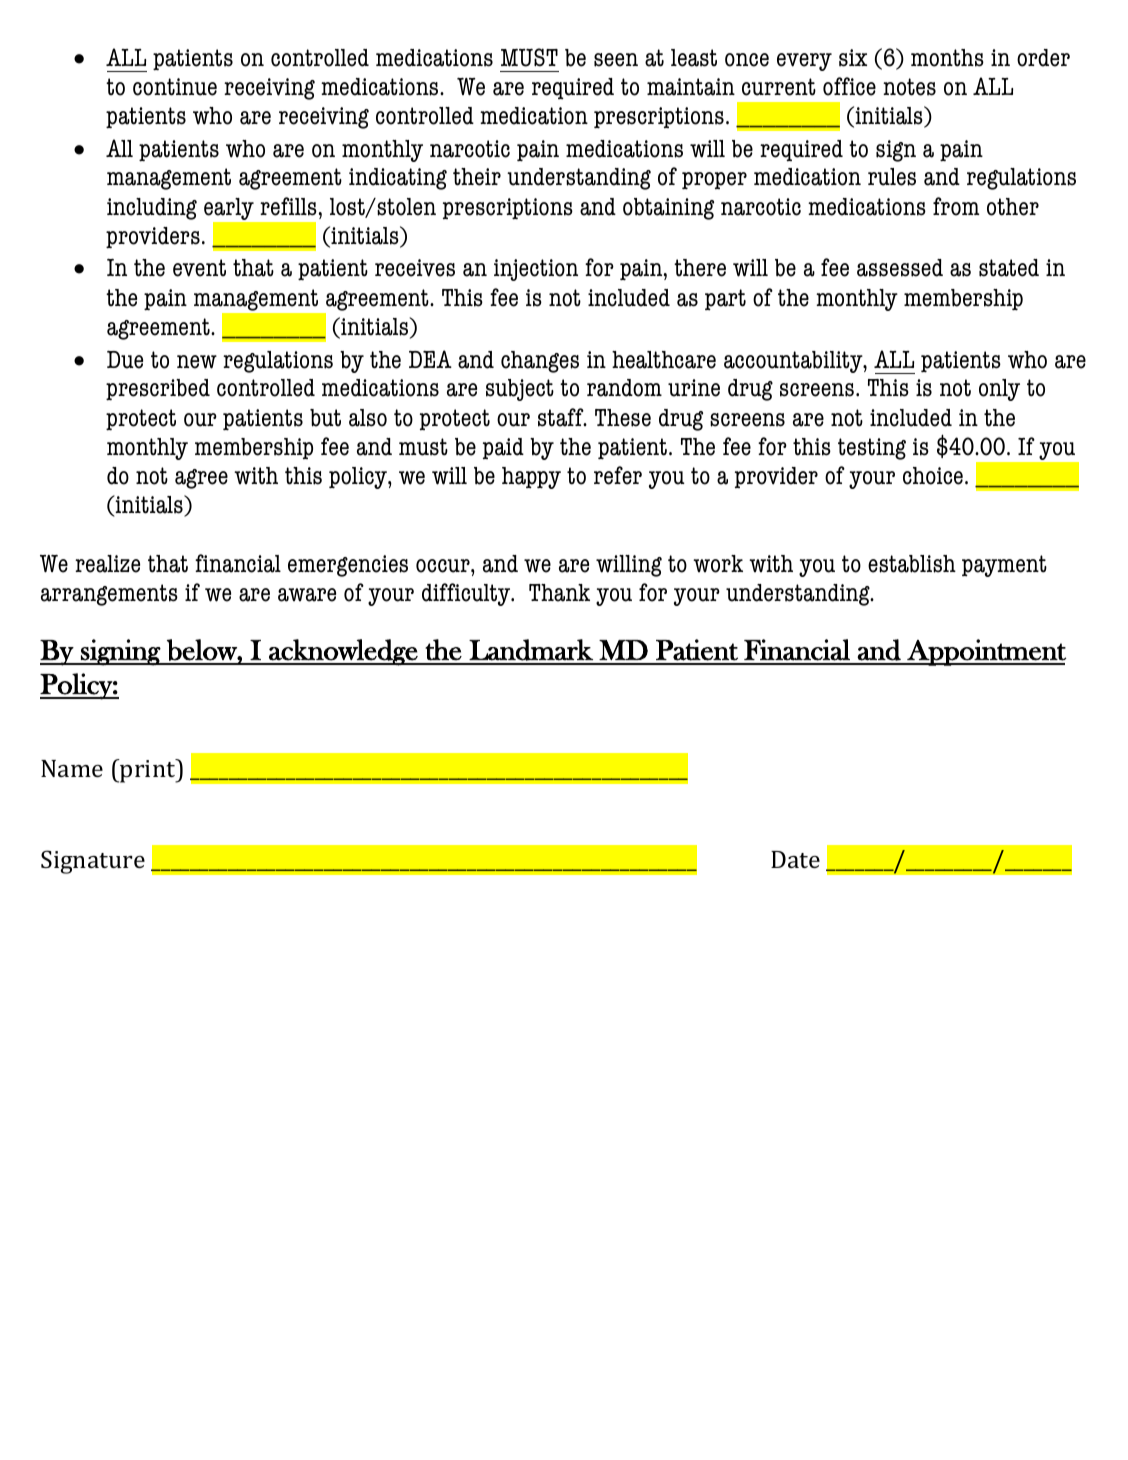 The width and height of the image is (1128, 1460). I want to click on new, so click(197, 362).
